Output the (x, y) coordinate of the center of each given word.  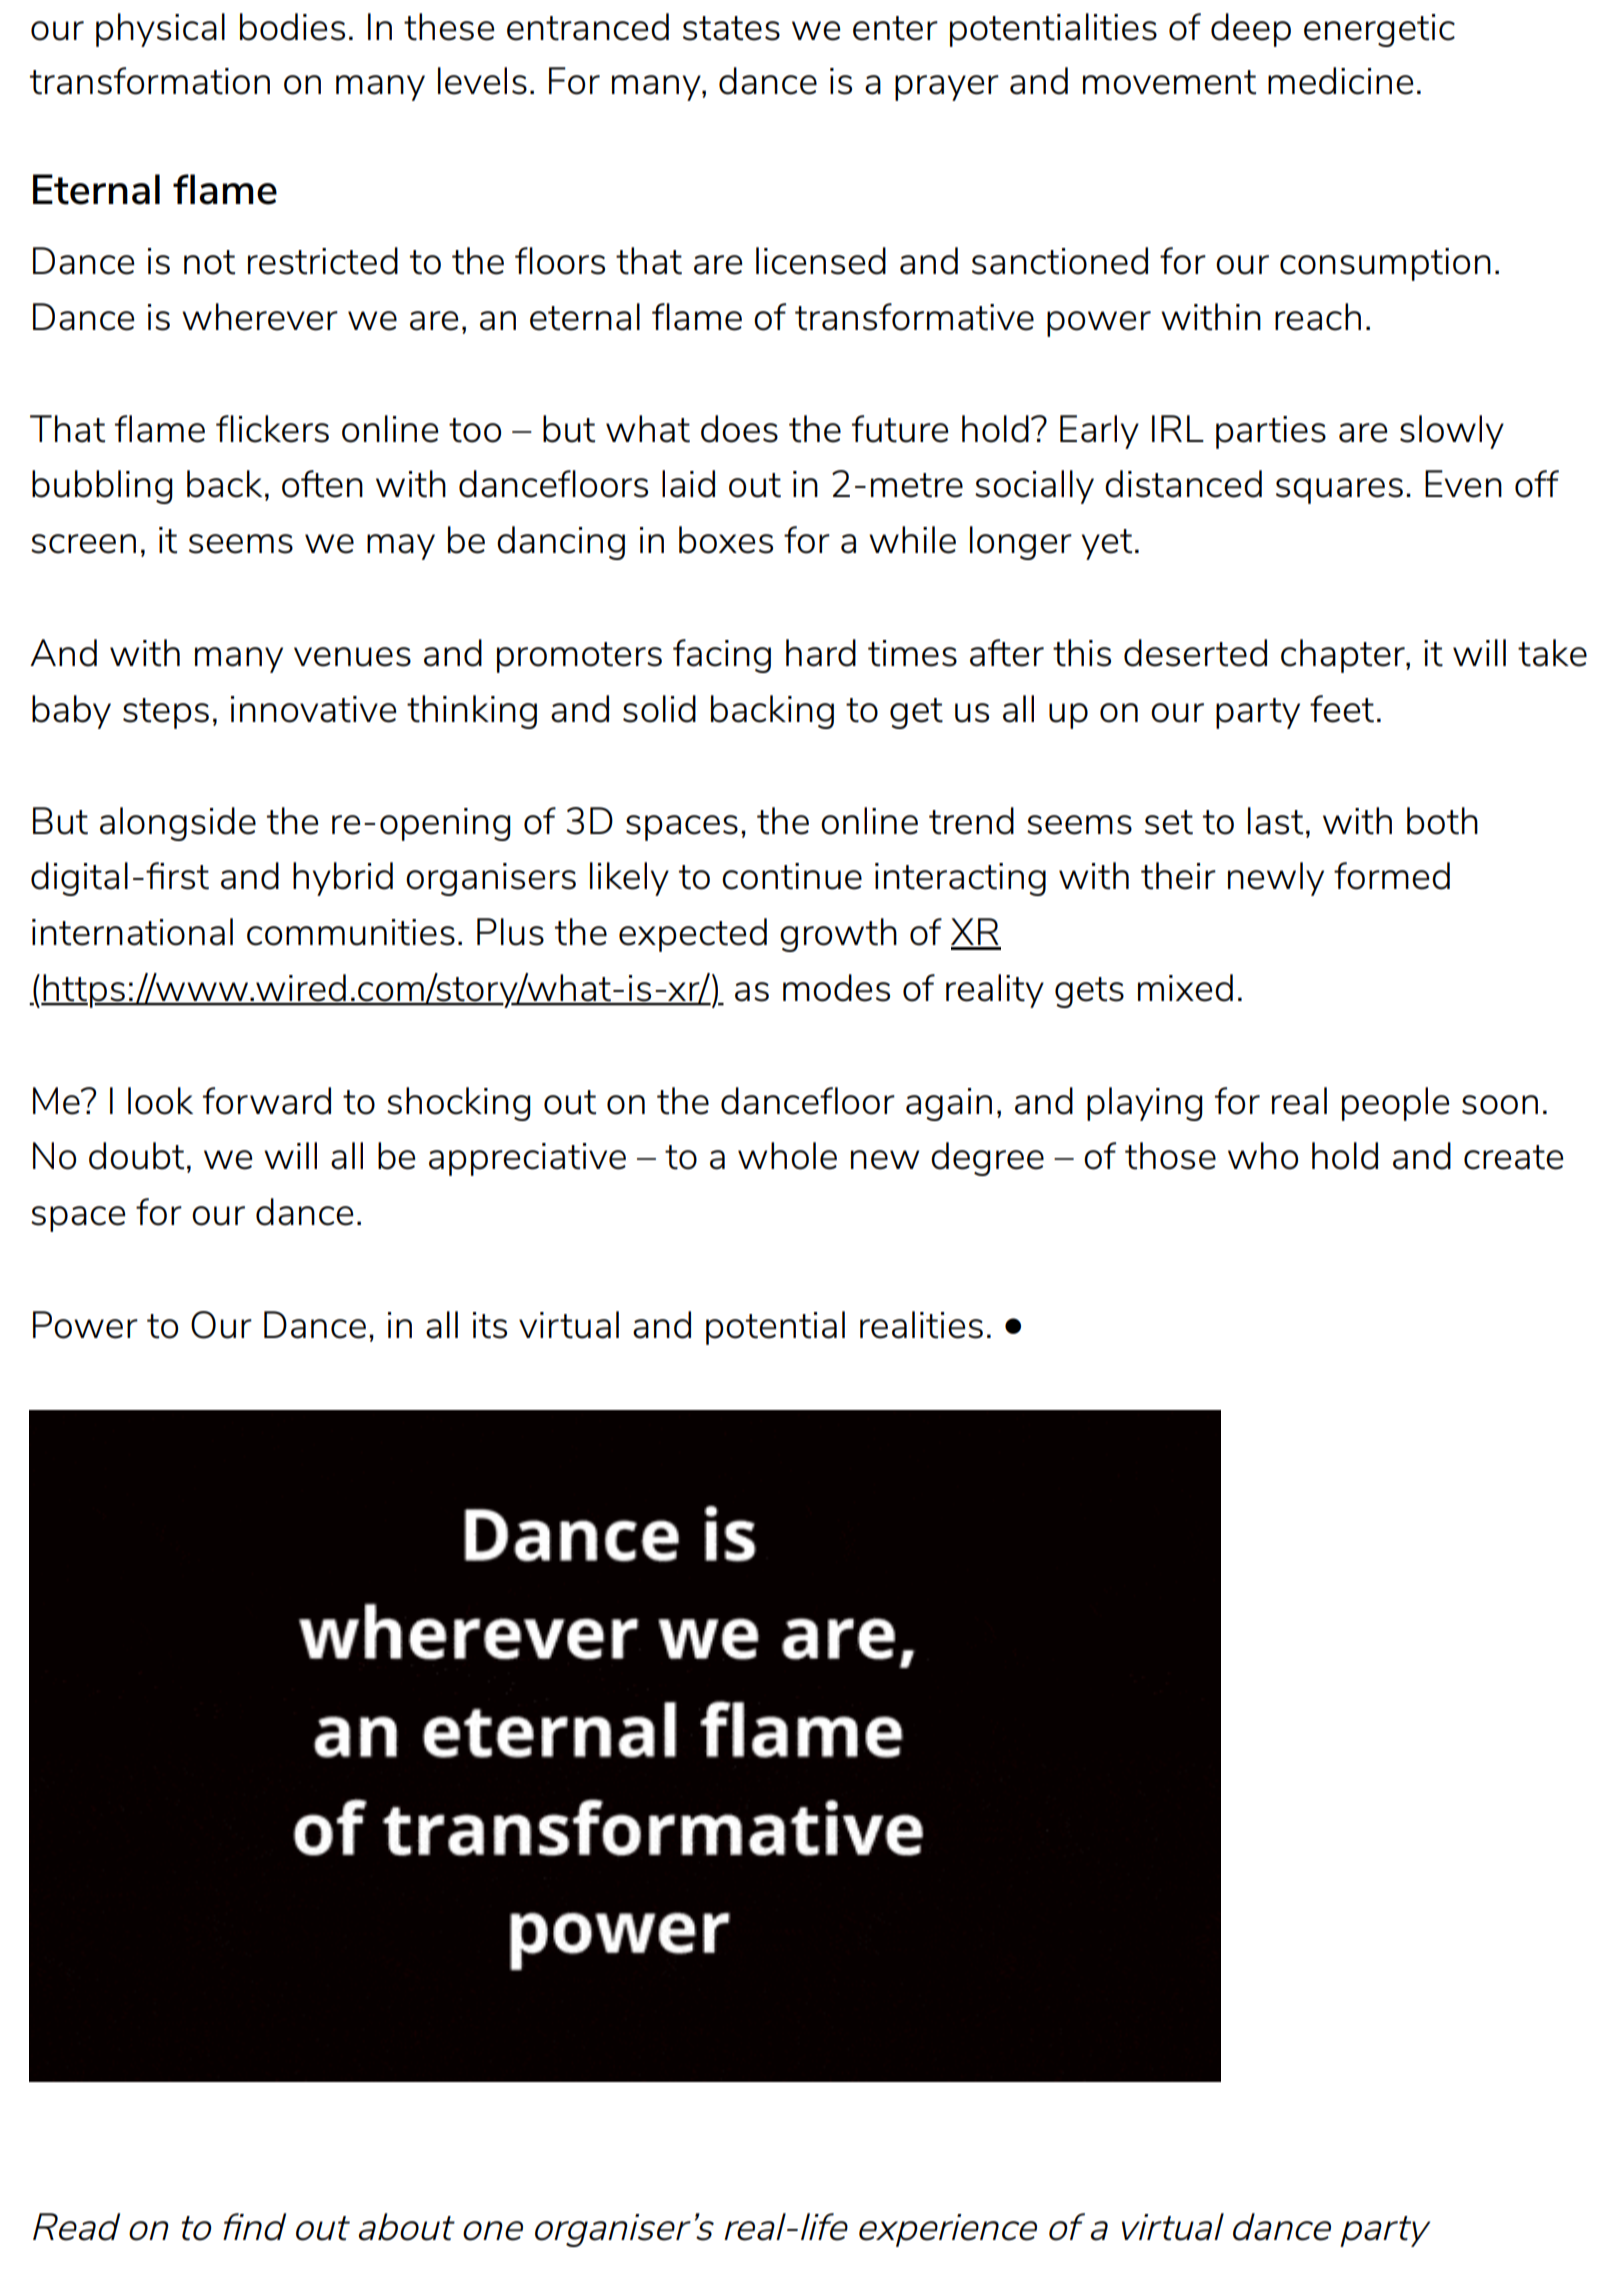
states (731, 28)
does (739, 429)
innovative (313, 709)
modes (836, 988)
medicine (1340, 81)
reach (1318, 317)
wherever (260, 317)
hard (821, 653)
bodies (292, 27)
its (490, 1325)
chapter (1344, 656)
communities (351, 932)
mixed (1185, 988)
